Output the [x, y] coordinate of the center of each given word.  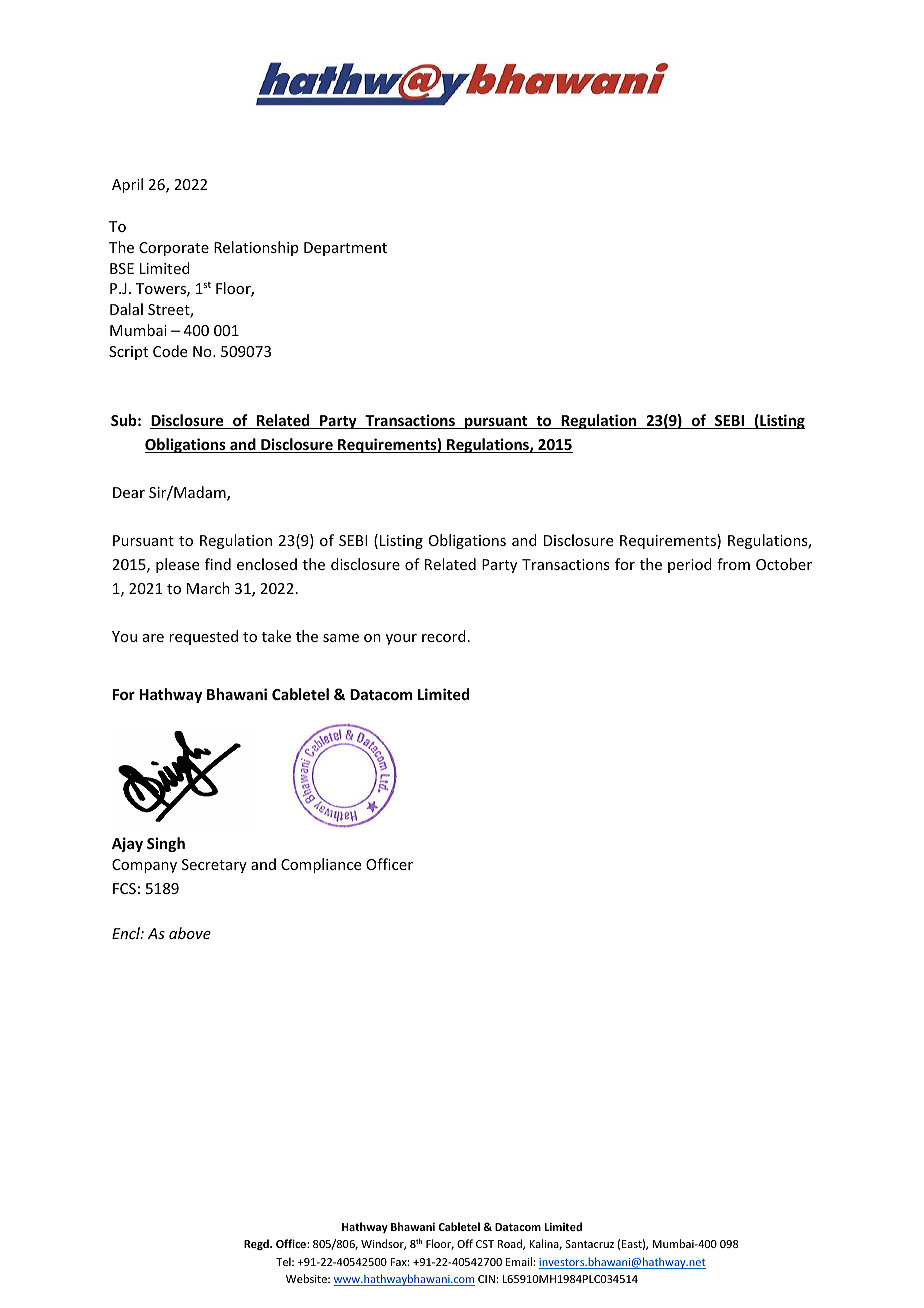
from [733, 564]
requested [203, 637]
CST [485, 1244]
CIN [486, 1279]
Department [345, 249]
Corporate [174, 249]
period [690, 565]
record [444, 636]
